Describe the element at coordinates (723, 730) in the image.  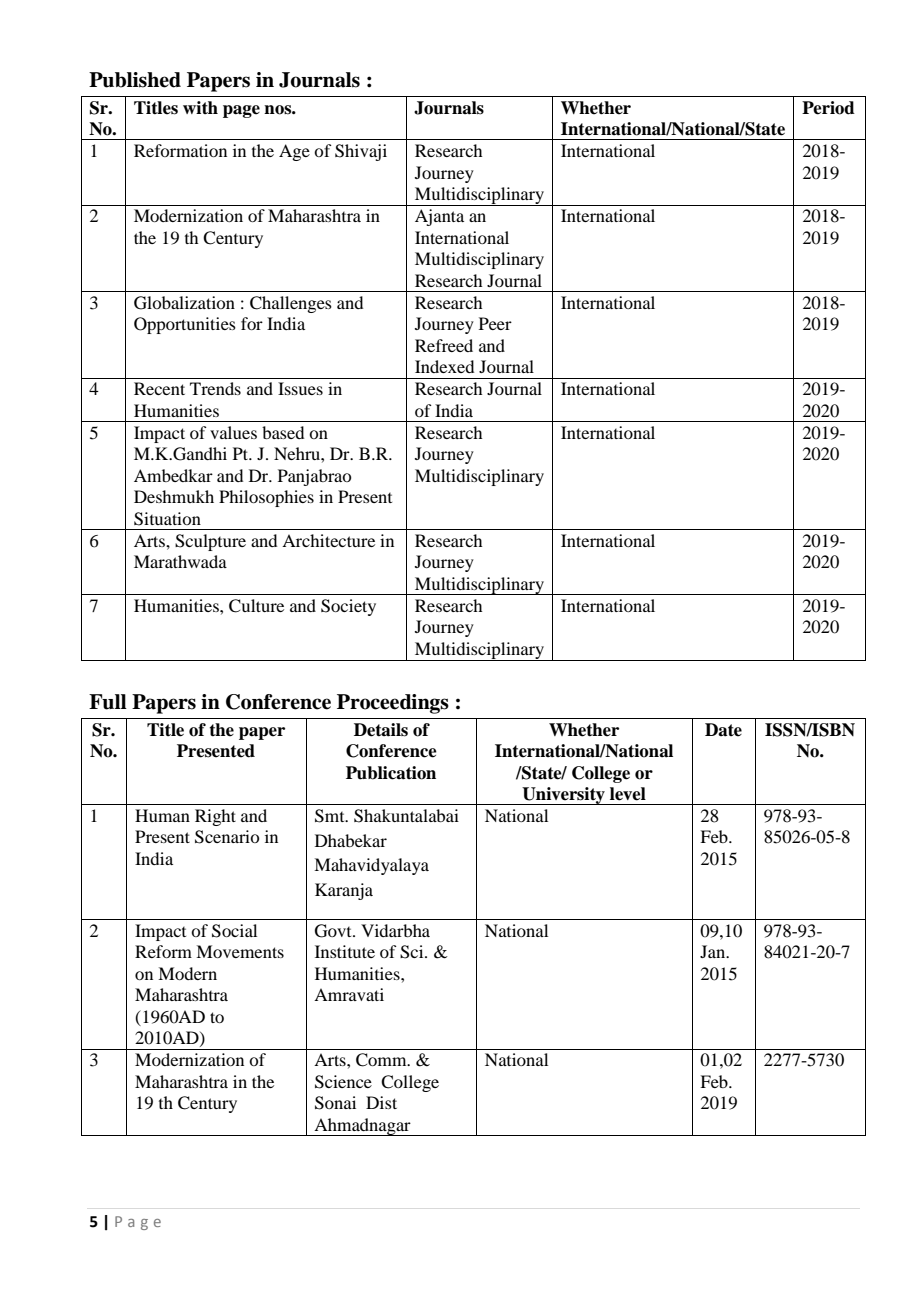
I see `Date` at that location.
